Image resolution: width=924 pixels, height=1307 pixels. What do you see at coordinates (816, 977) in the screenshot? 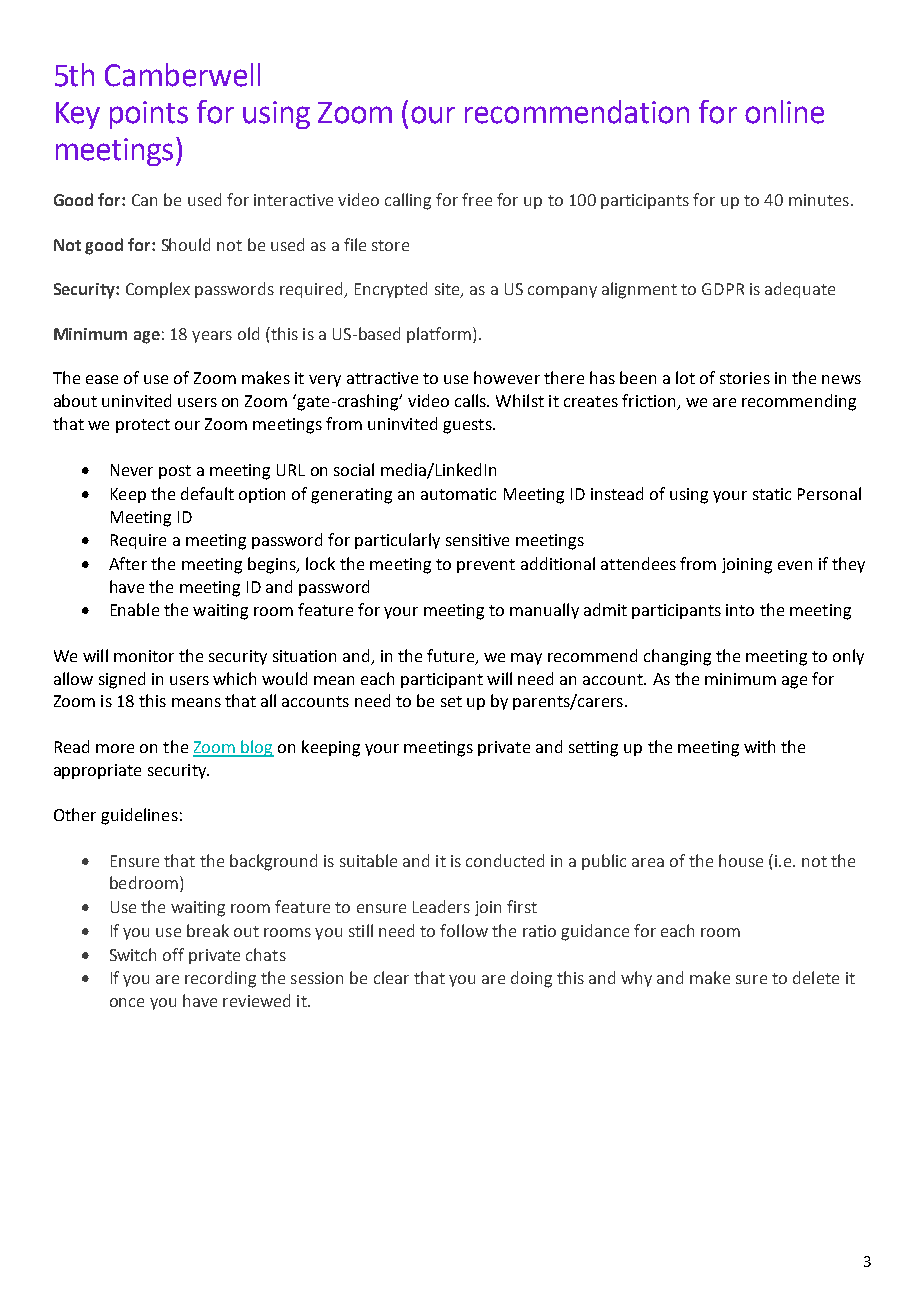
I see `delete` at bounding box center [816, 977].
